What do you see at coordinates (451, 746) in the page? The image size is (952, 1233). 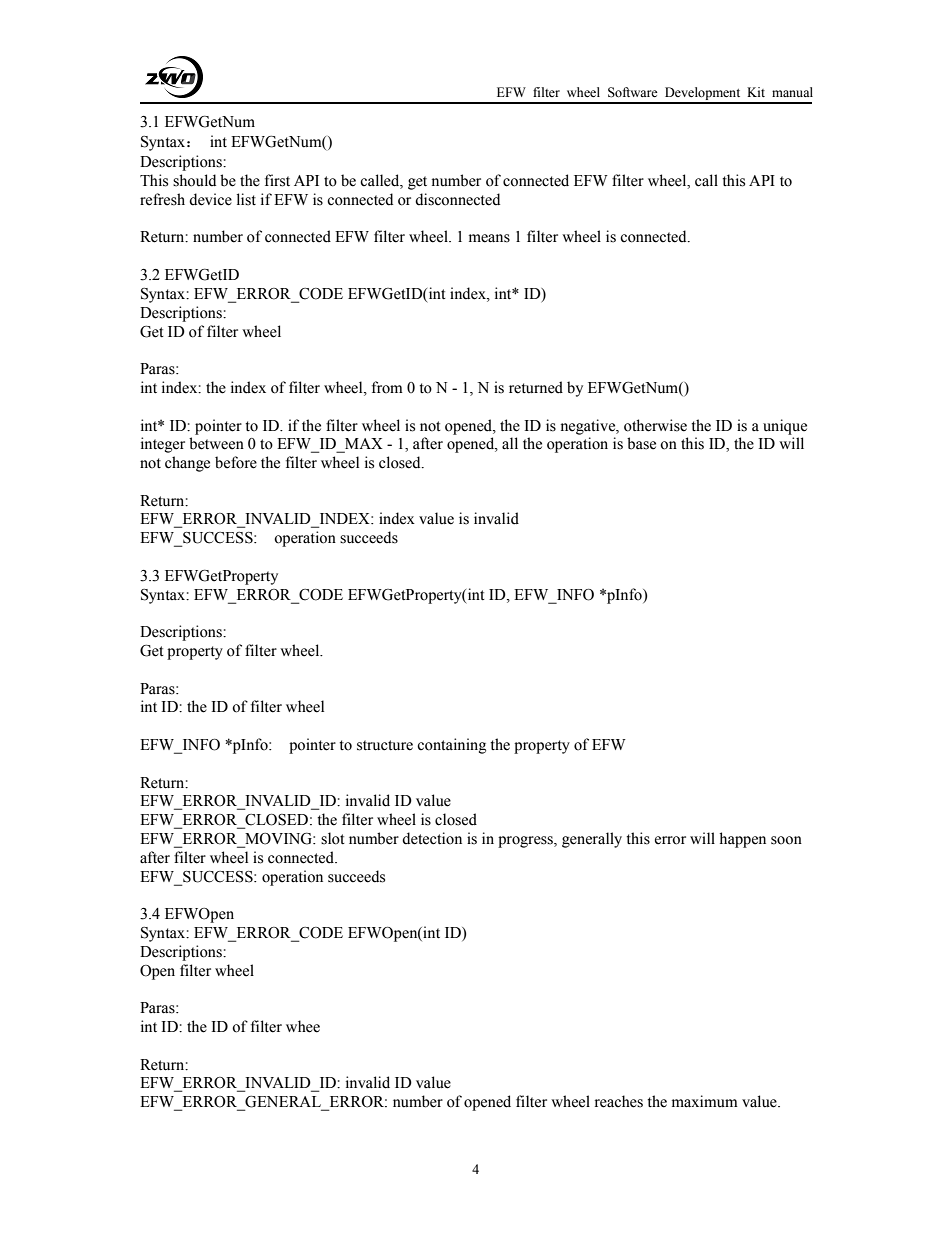 I see `containing` at bounding box center [451, 746].
